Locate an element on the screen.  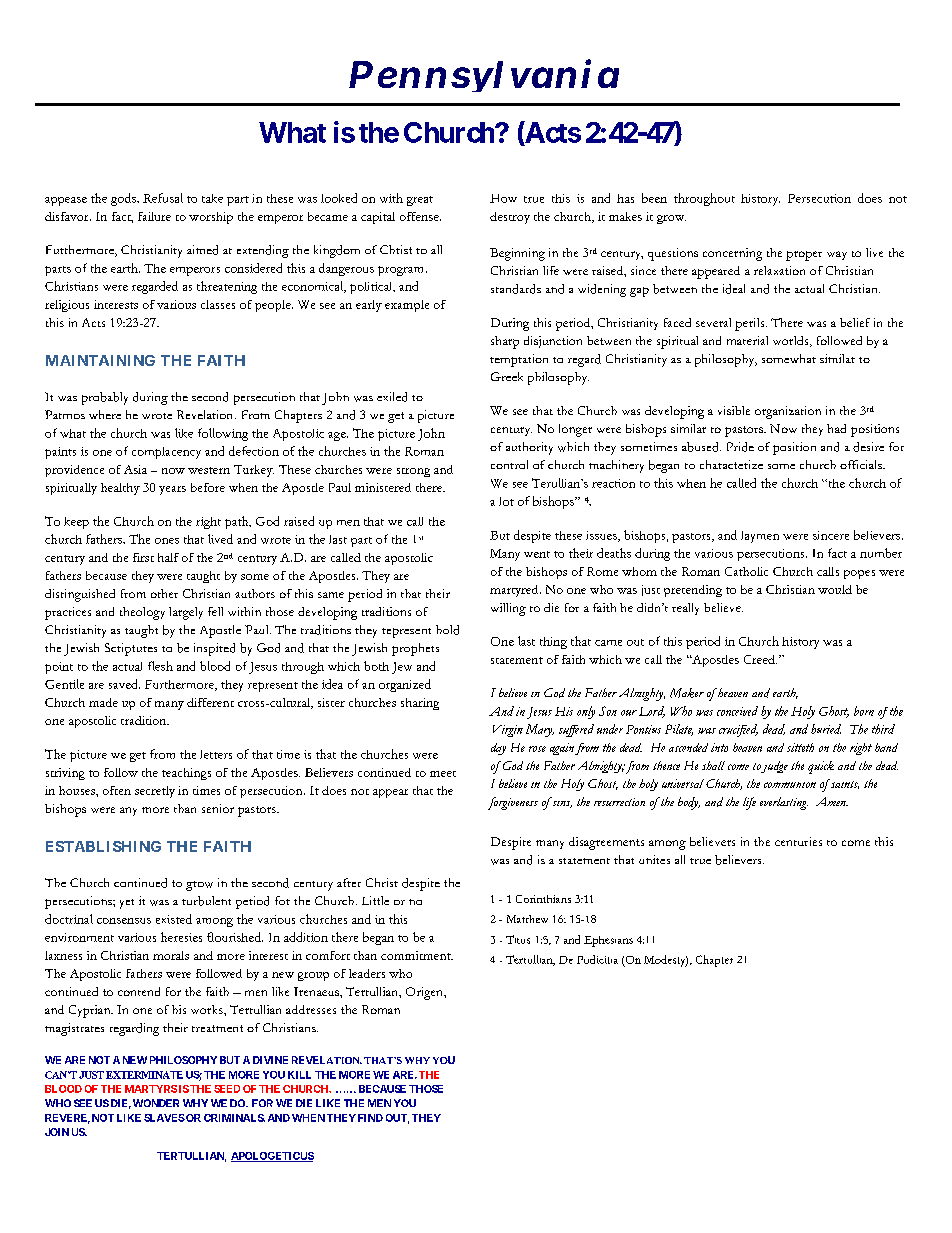
prophets is located at coordinates (415, 649).
